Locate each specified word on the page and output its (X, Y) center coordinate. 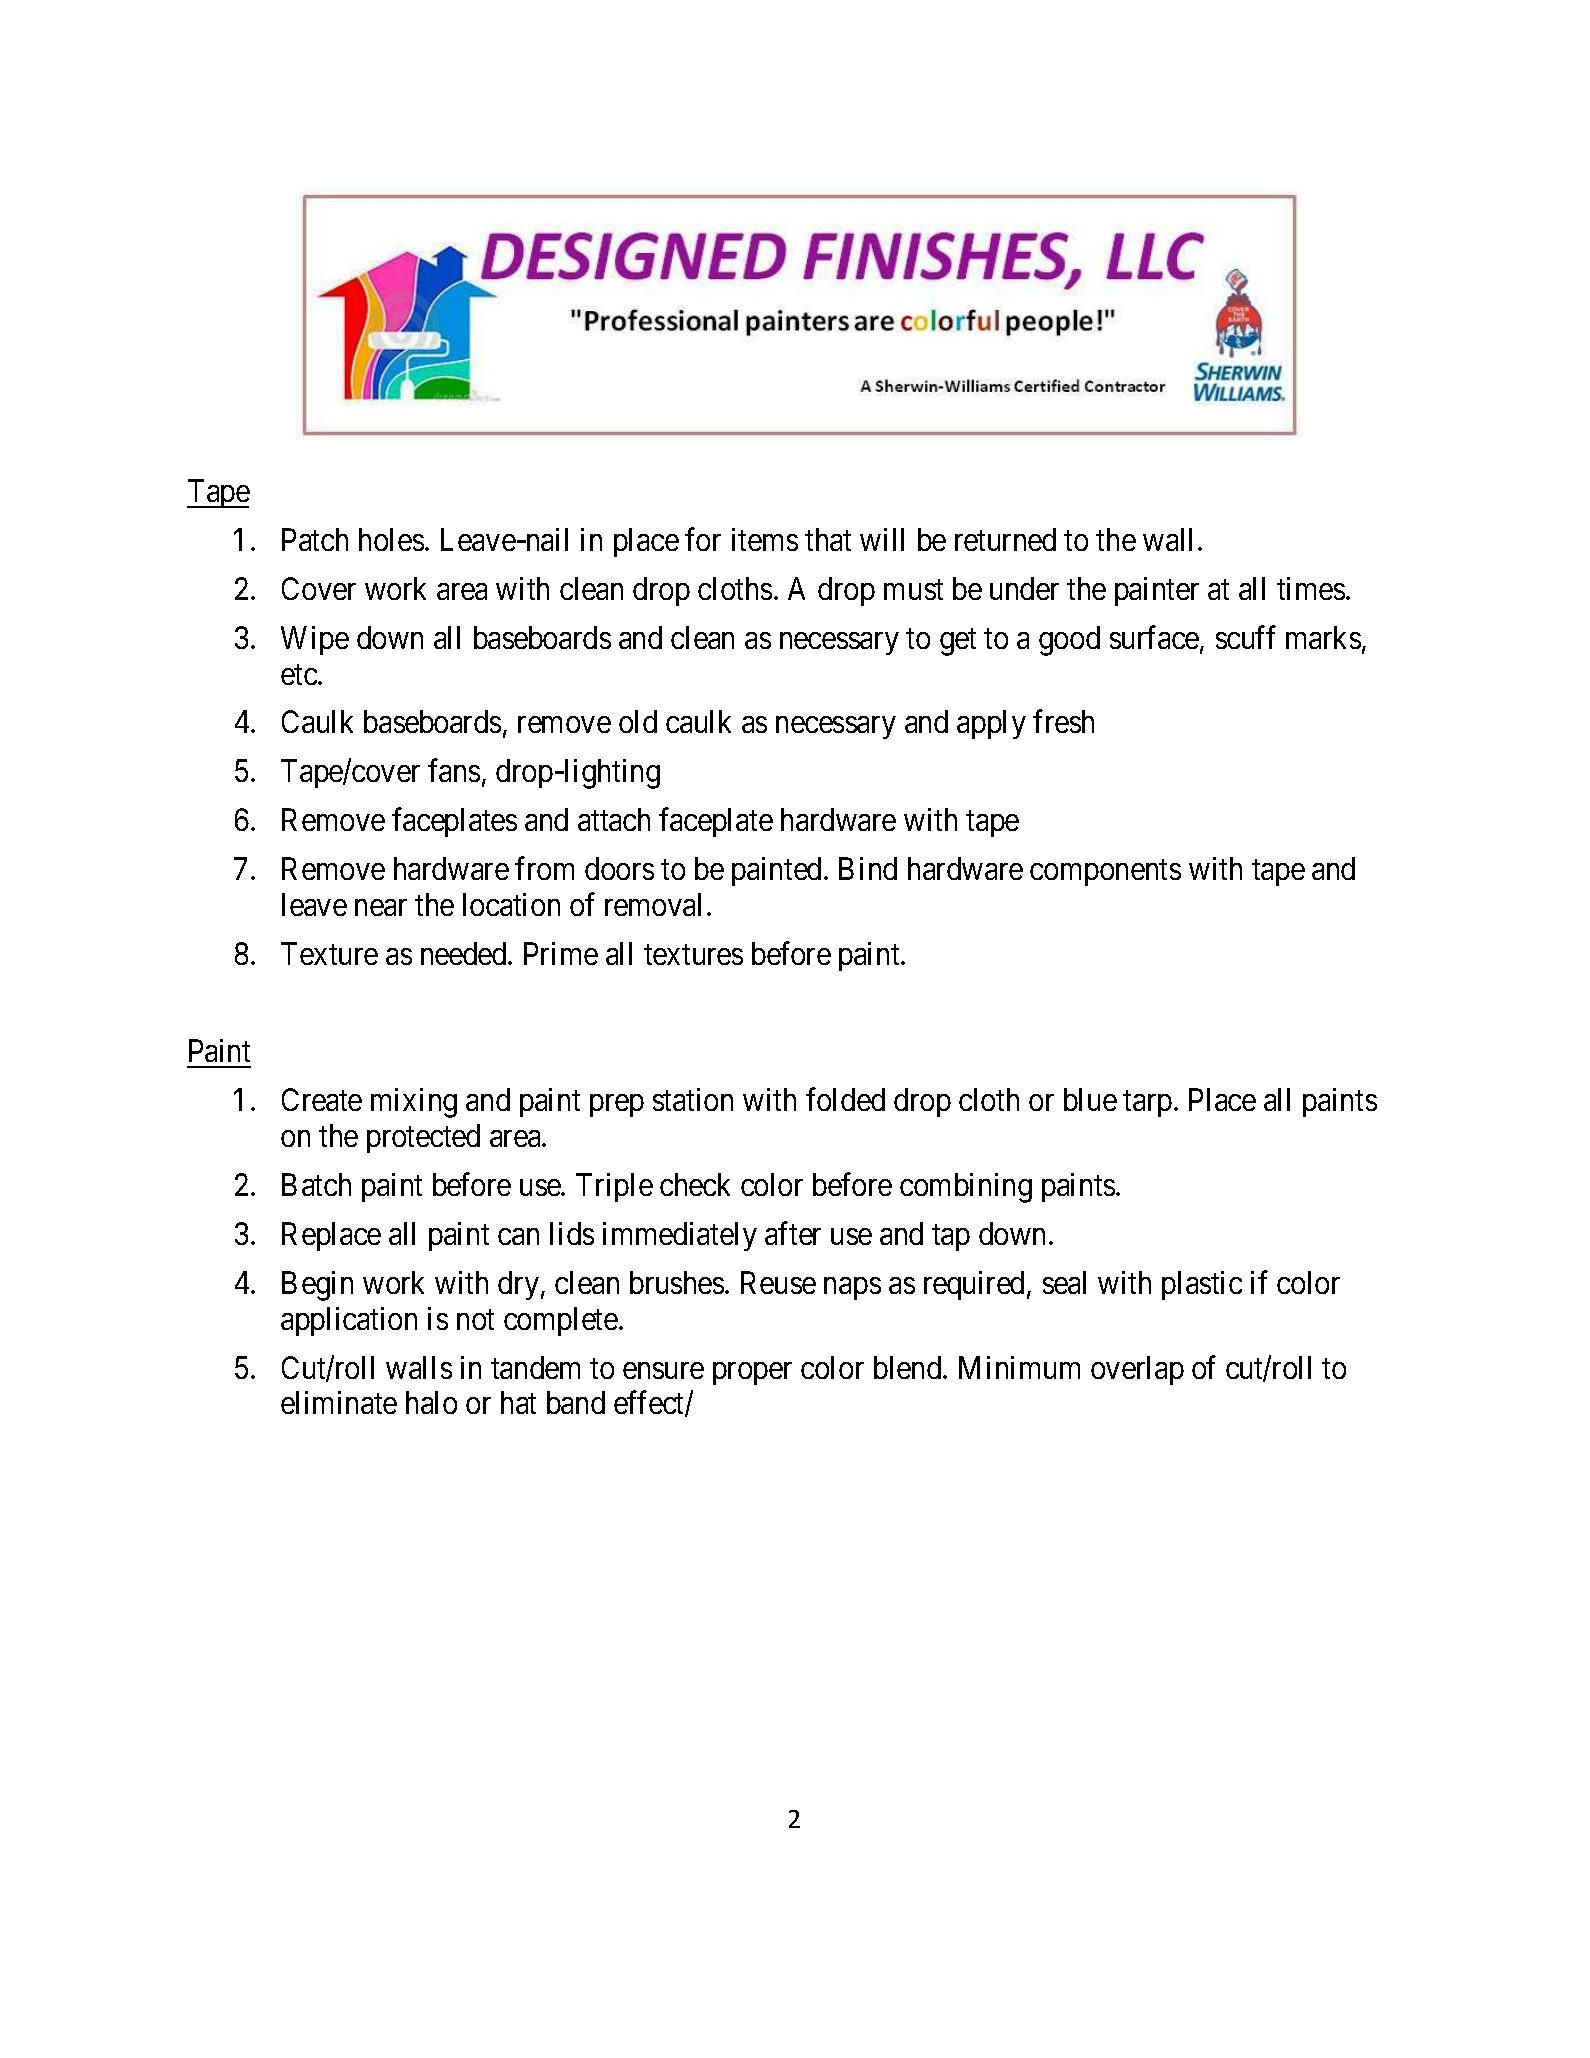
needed (465, 953)
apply (991, 724)
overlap (1137, 1370)
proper (752, 1373)
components (1105, 873)
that (828, 539)
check (695, 1184)
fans (454, 770)
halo (431, 1402)
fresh (1063, 721)
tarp (1147, 1104)
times (1311, 588)
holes (391, 539)
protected (423, 1138)
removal (653, 904)
